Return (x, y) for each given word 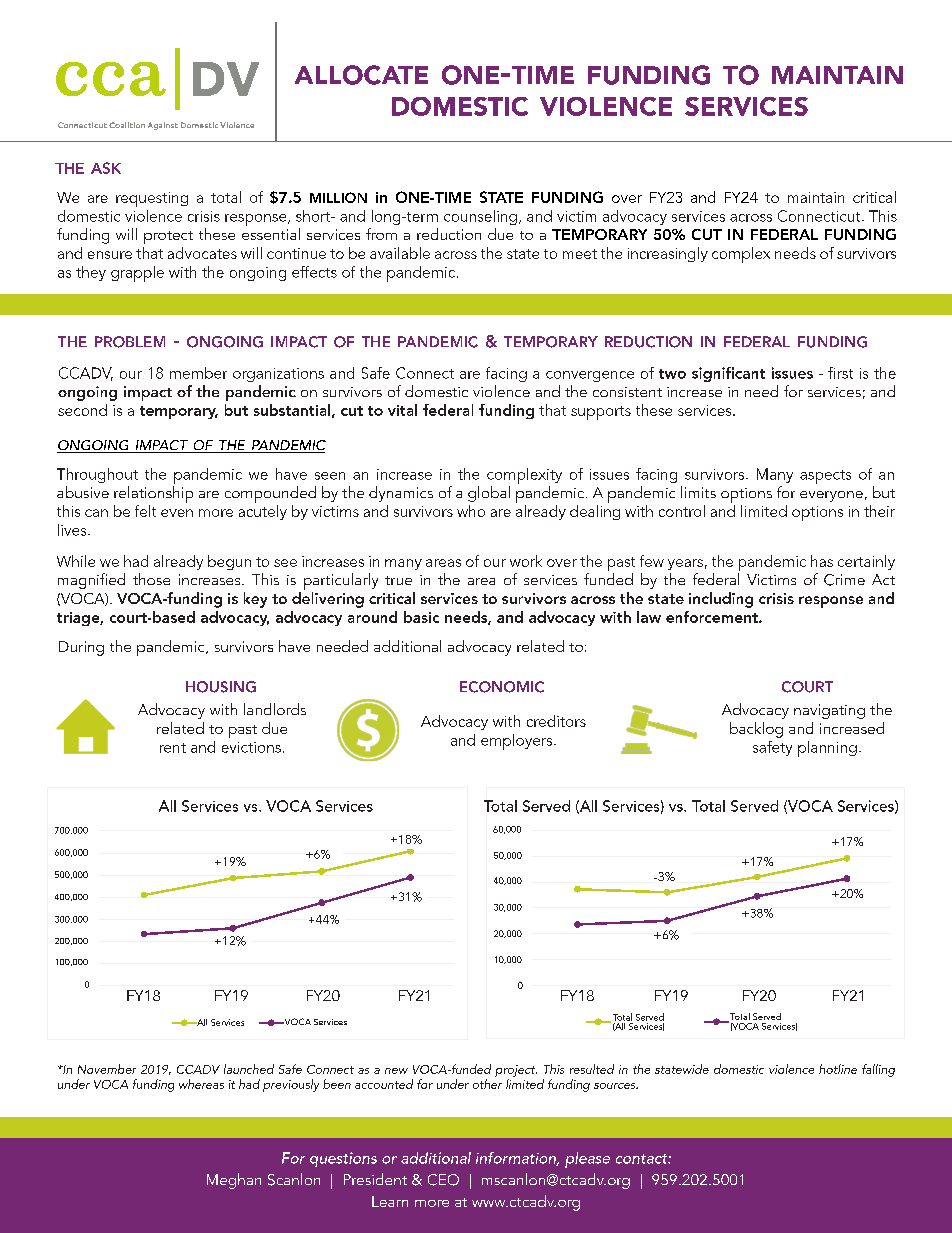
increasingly (668, 254)
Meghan (234, 1181)
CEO (443, 1180)
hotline (838, 1069)
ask (106, 168)
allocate (361, 75)
